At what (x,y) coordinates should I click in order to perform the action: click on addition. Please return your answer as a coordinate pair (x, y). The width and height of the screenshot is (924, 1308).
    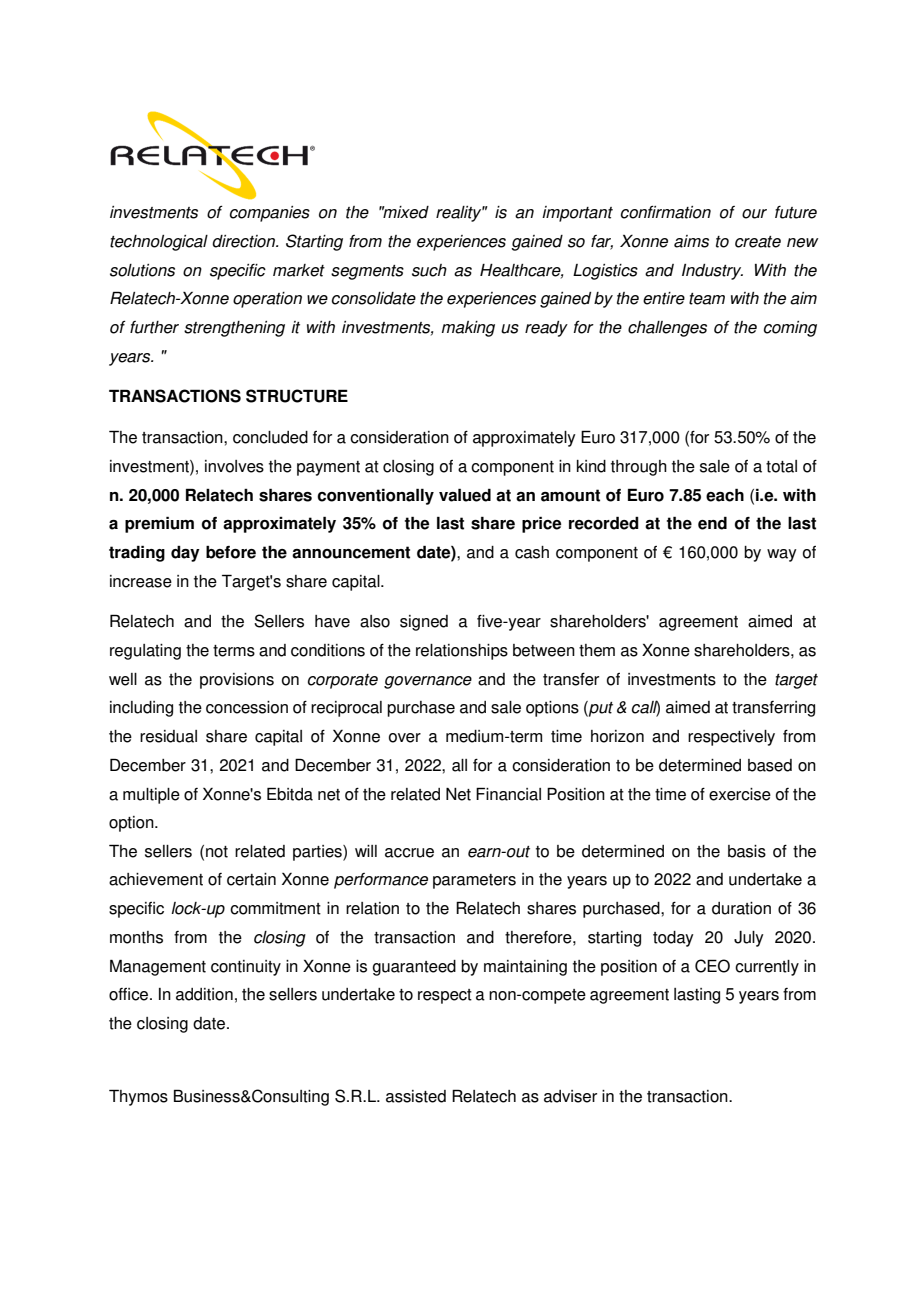
    Looking at the image, I should click on (204, 994).
